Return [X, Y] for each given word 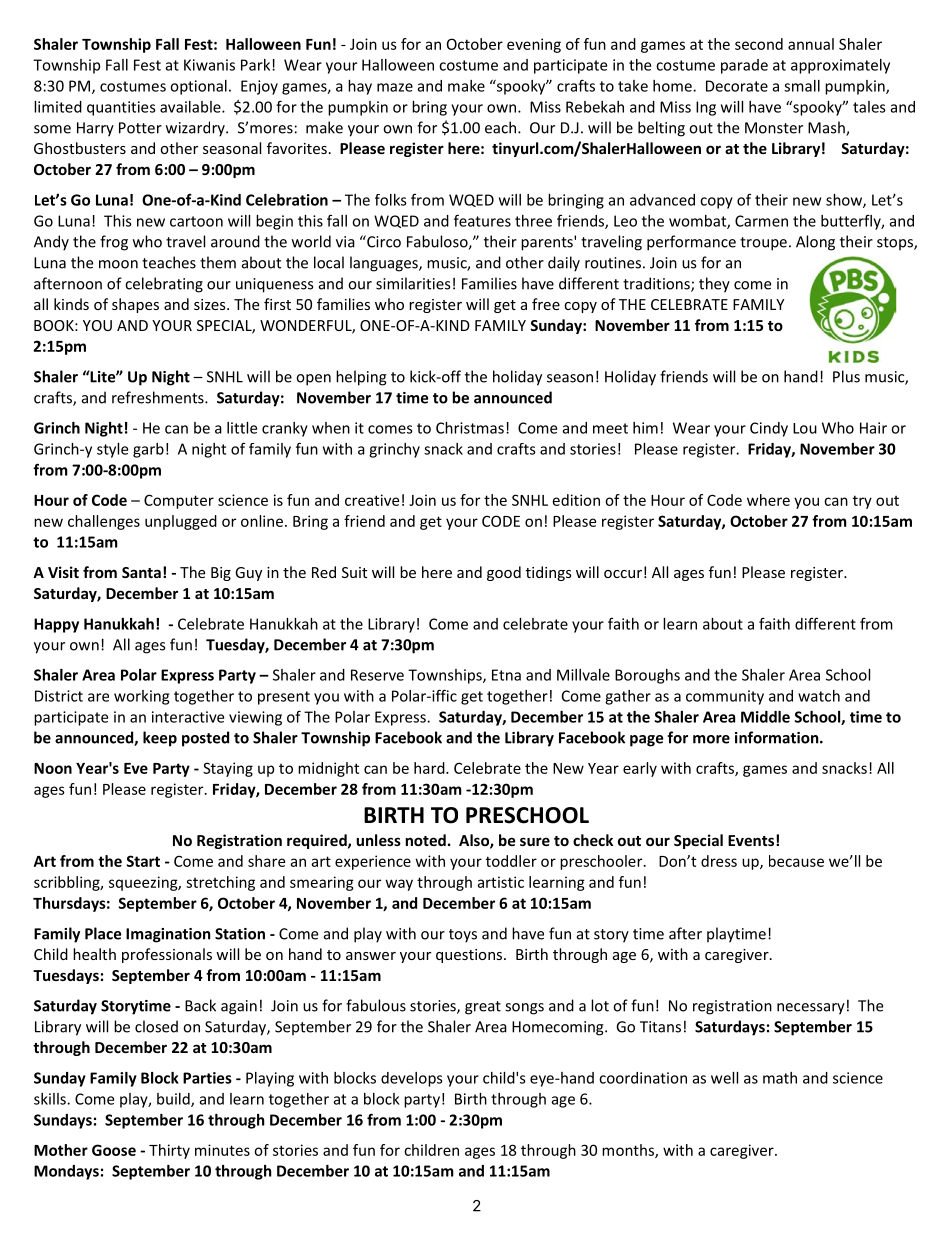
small [802, 86]
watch [819, 696]
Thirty [169, 1151]
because [796, 861]
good [504, 573]
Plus [846, 376]
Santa [141, 572]
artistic [500, 882]
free [546, 304]
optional [198, 87]
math [780, 1078]
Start [143, 861]
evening [534, 45]
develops [412, 1079]
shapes [135, 305]
